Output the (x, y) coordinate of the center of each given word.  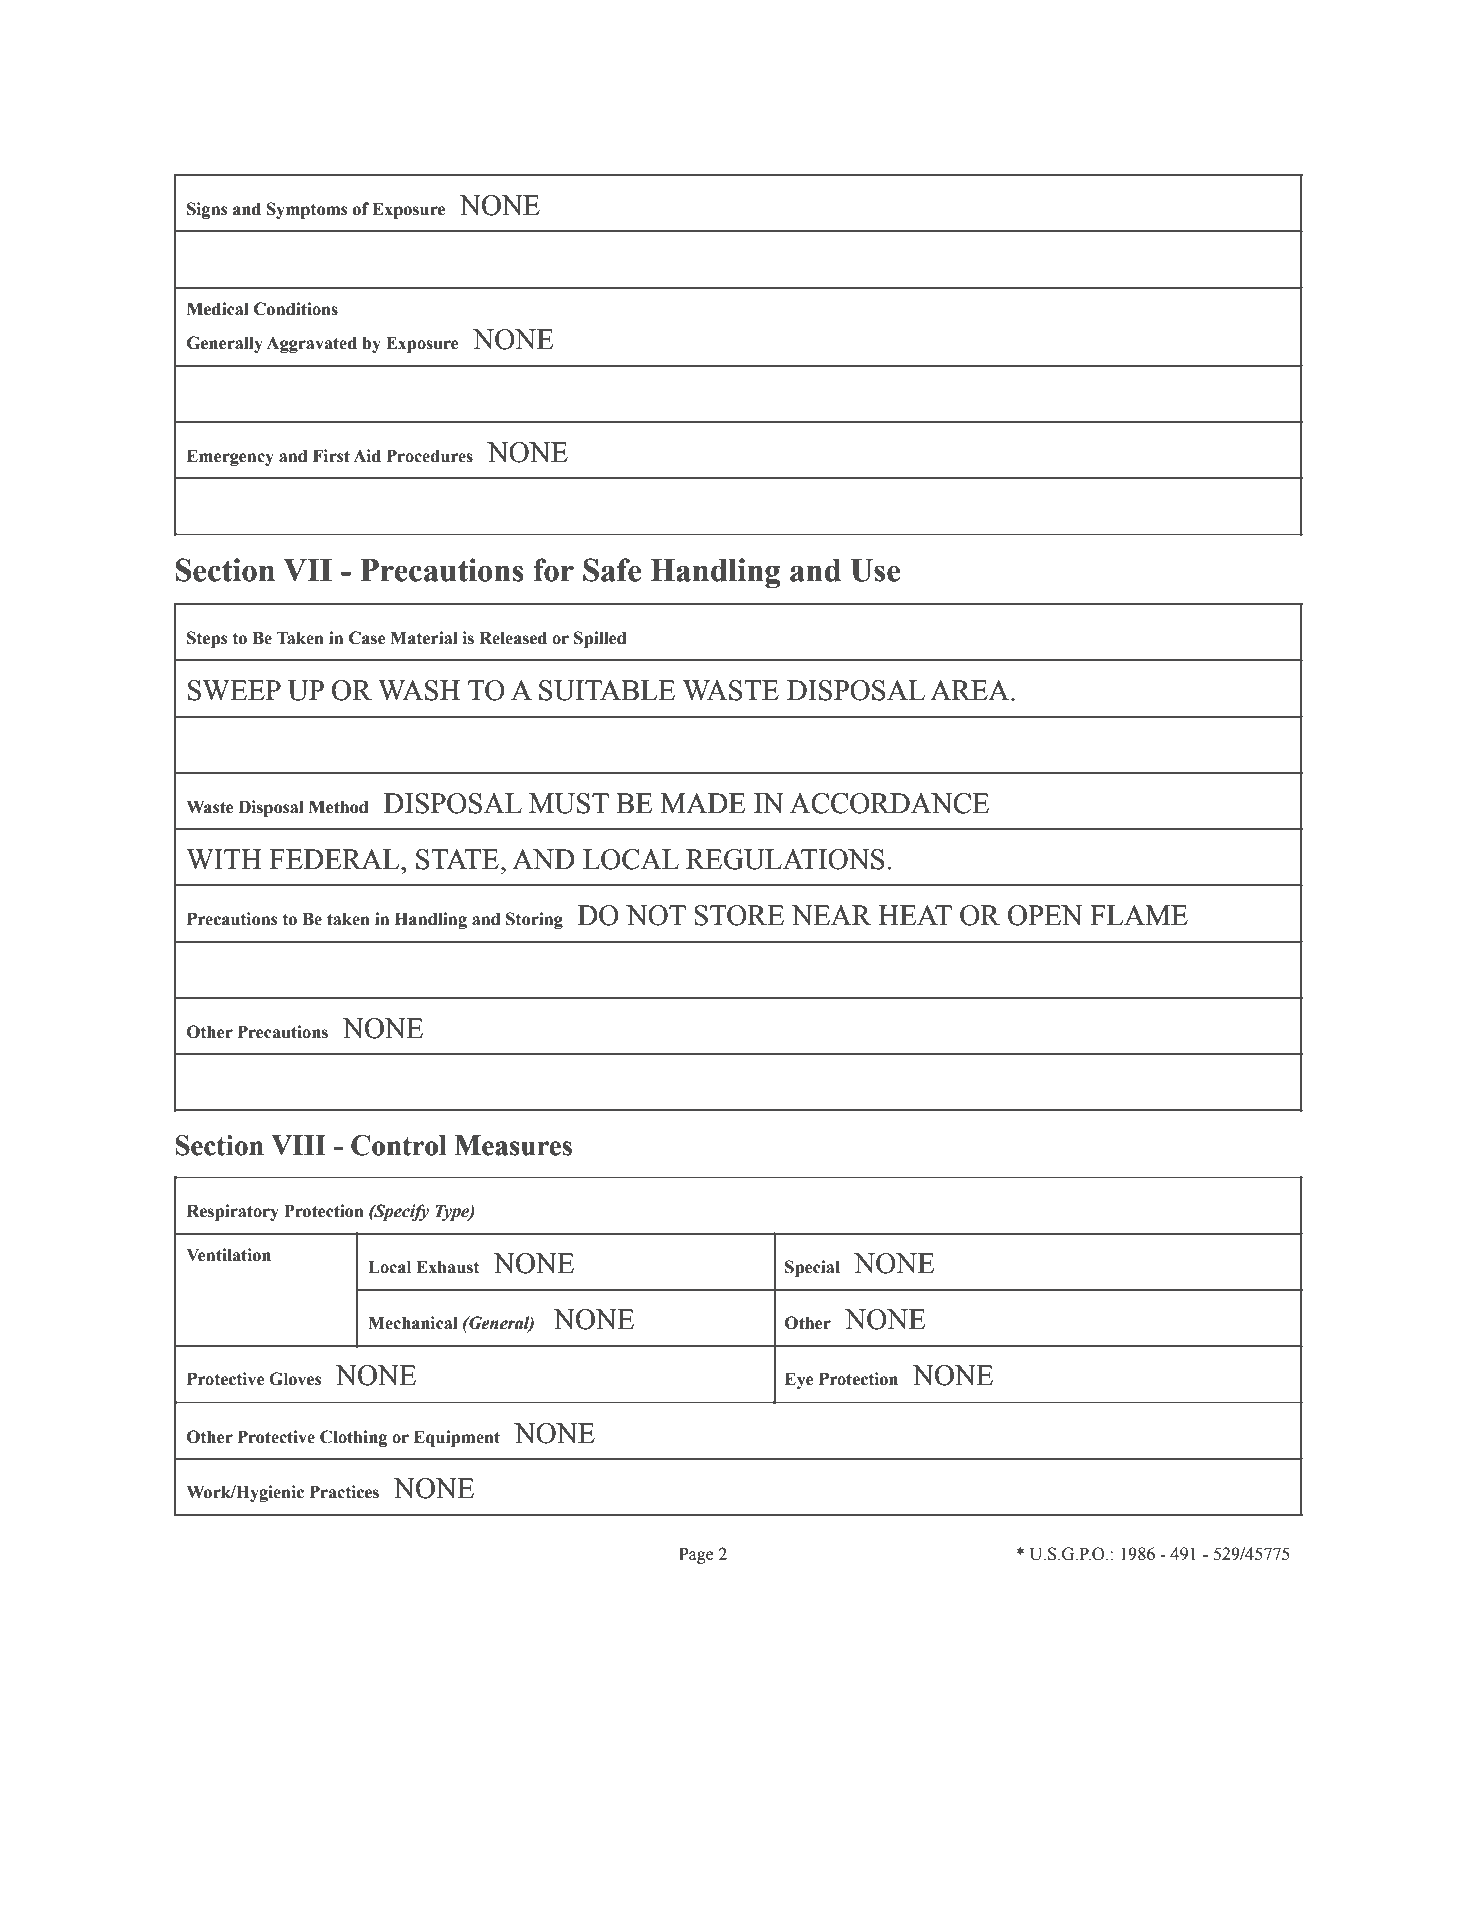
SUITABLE (607, 690)
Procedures (430, 456)
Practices (344, 1492)
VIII (298, 1145)
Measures (513, 1145)
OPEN (1045, 915)
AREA (971, 690)
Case (367, 638)
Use (875, 570)
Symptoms (307, 210)
